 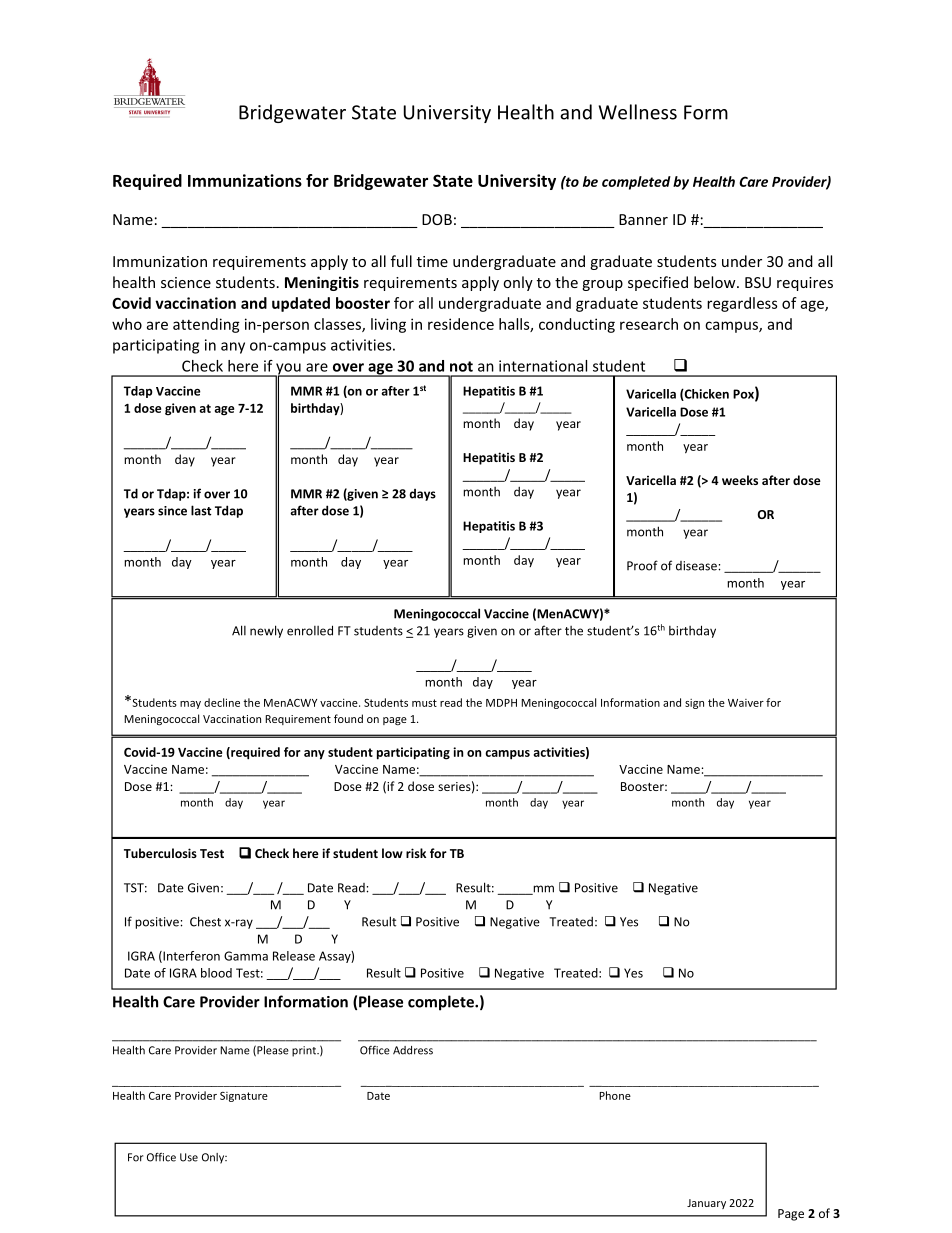 I want to click on Waiver, so click(x=746, y=703).
